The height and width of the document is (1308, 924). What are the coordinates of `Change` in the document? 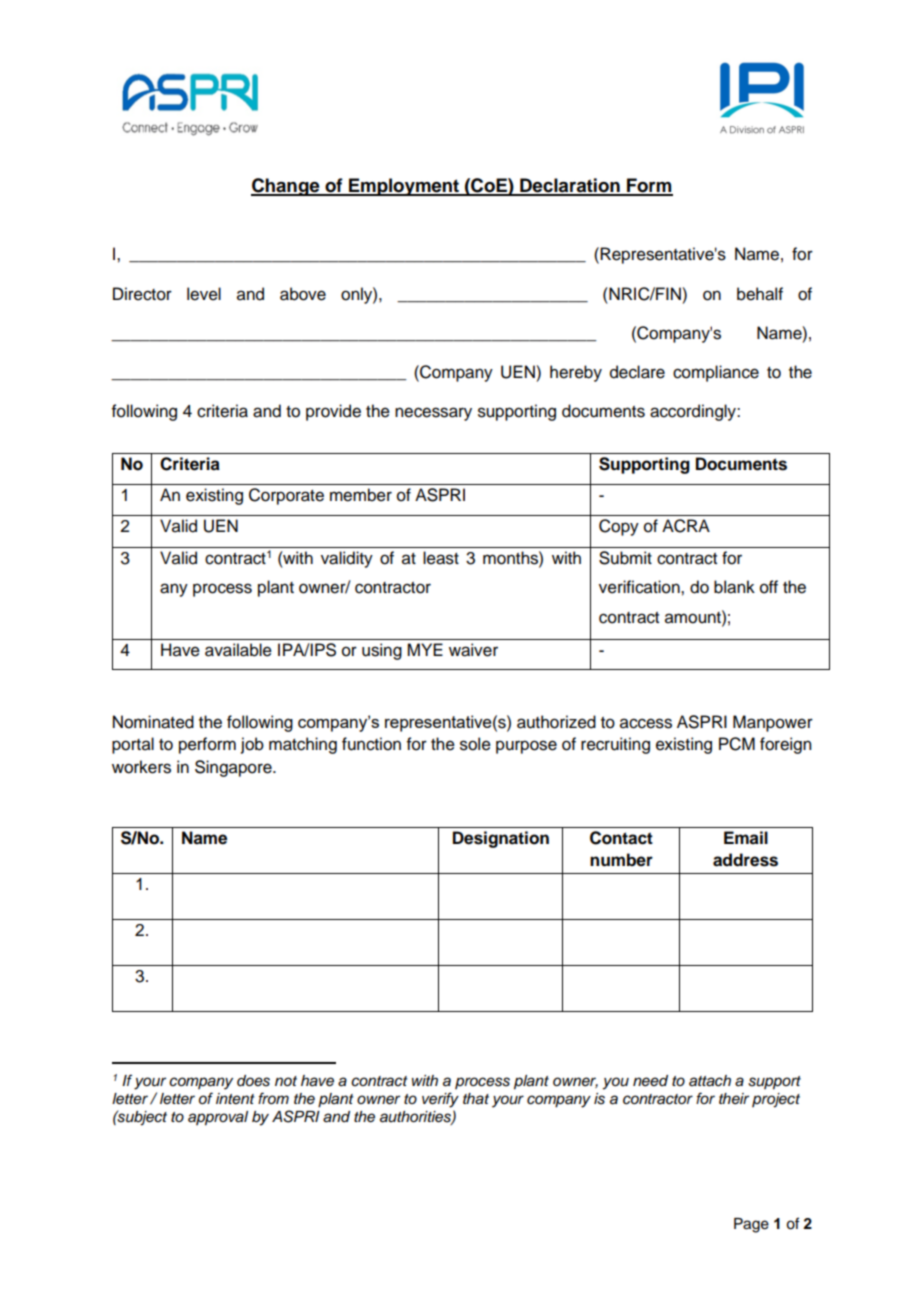 It's located at (286, 187).
